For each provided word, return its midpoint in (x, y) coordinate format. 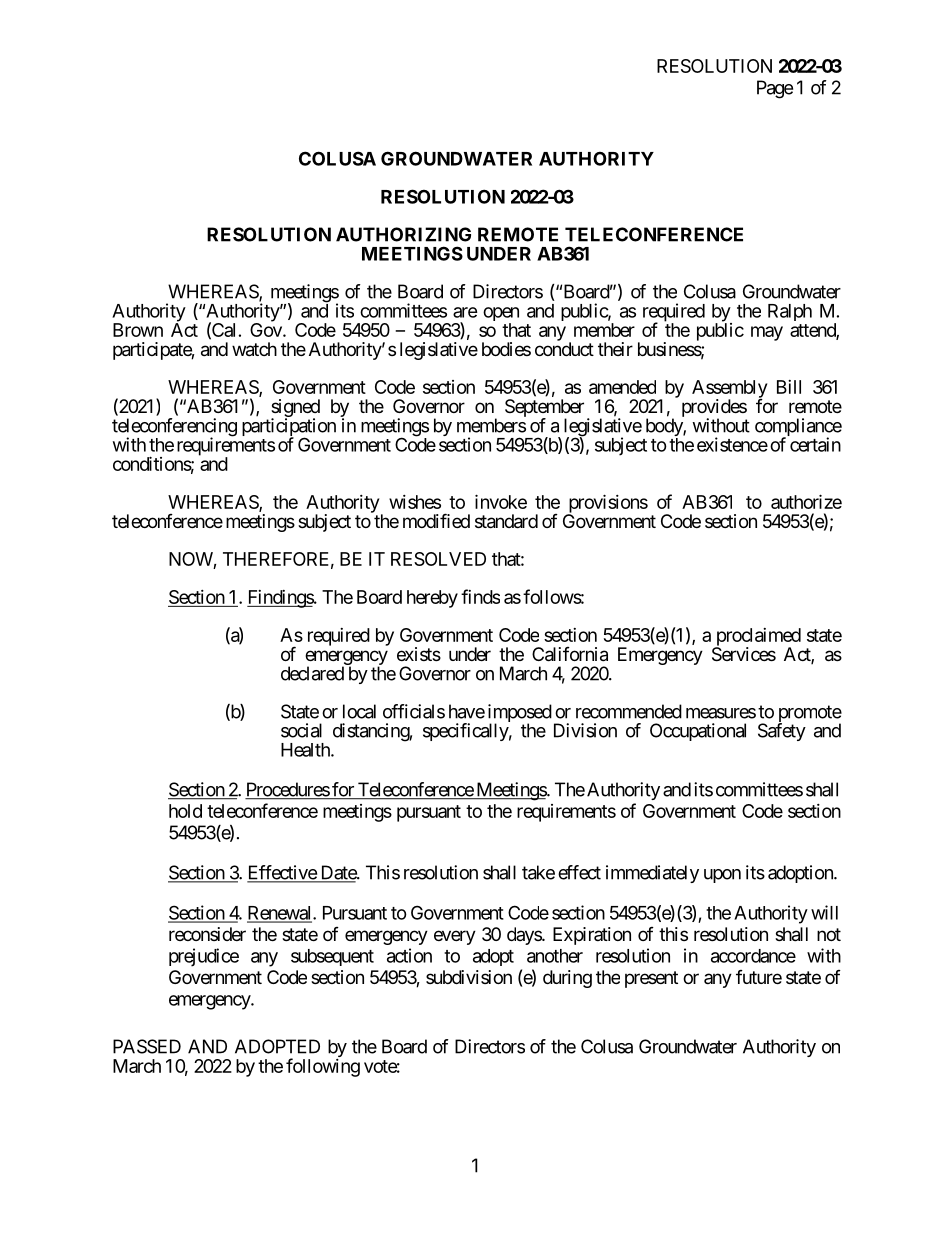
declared (312, 673)
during (567, 979)
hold (185, 811)
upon (722, 876)
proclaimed (757, 638)
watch (254, 349)
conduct (564, 349)
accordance (753, 956)
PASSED (147, 1046)
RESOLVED (438, 559)
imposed (520, 714)
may (767, 333)
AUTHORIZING (403, 234)
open (501, 315)
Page (775, 89)
